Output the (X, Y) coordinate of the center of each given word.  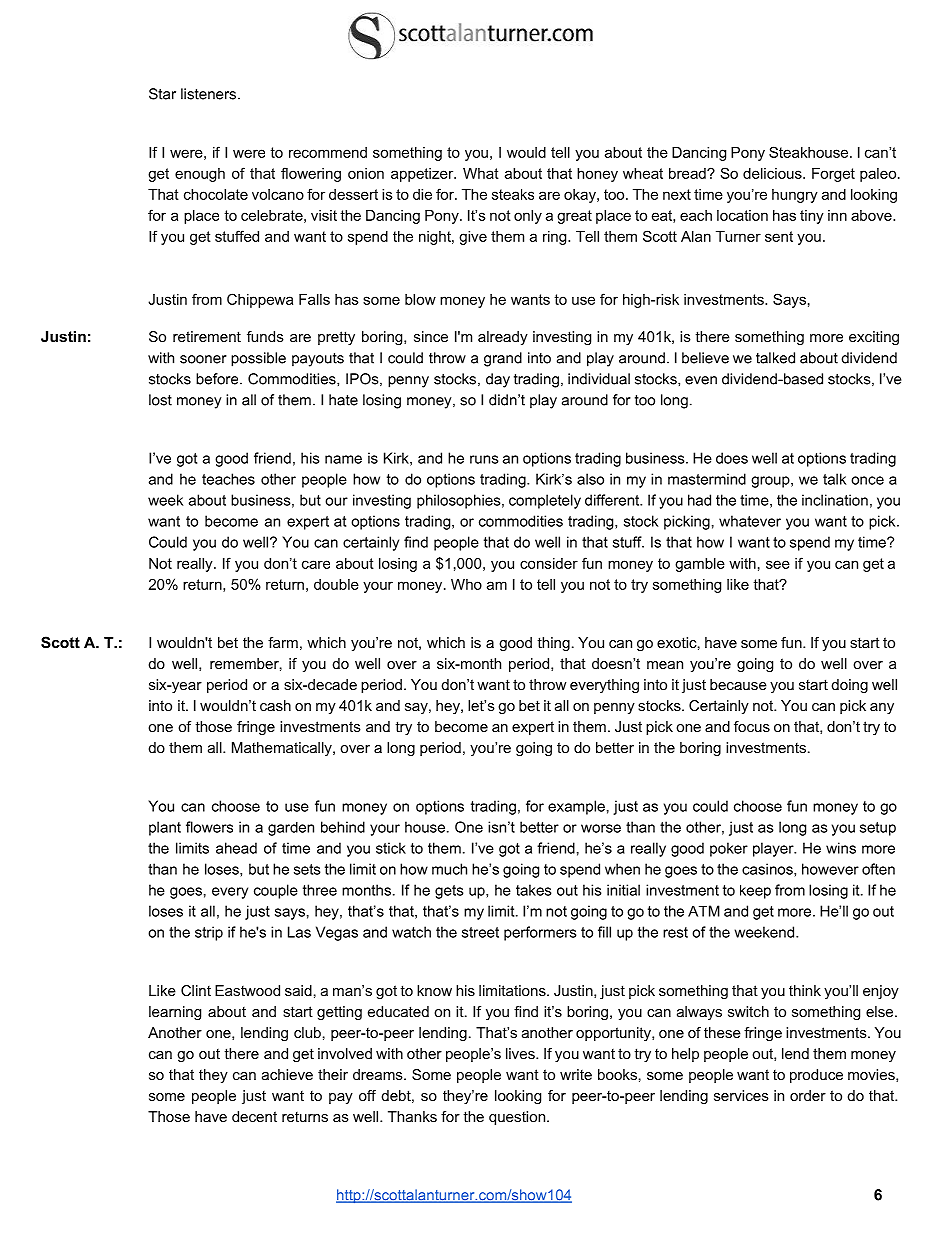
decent (254, 1116)
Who (466, 584)
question (518, 1118)
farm (283, 642)
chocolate (216, 194)
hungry (795, 196)
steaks (513, 194)
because (738, 684)
